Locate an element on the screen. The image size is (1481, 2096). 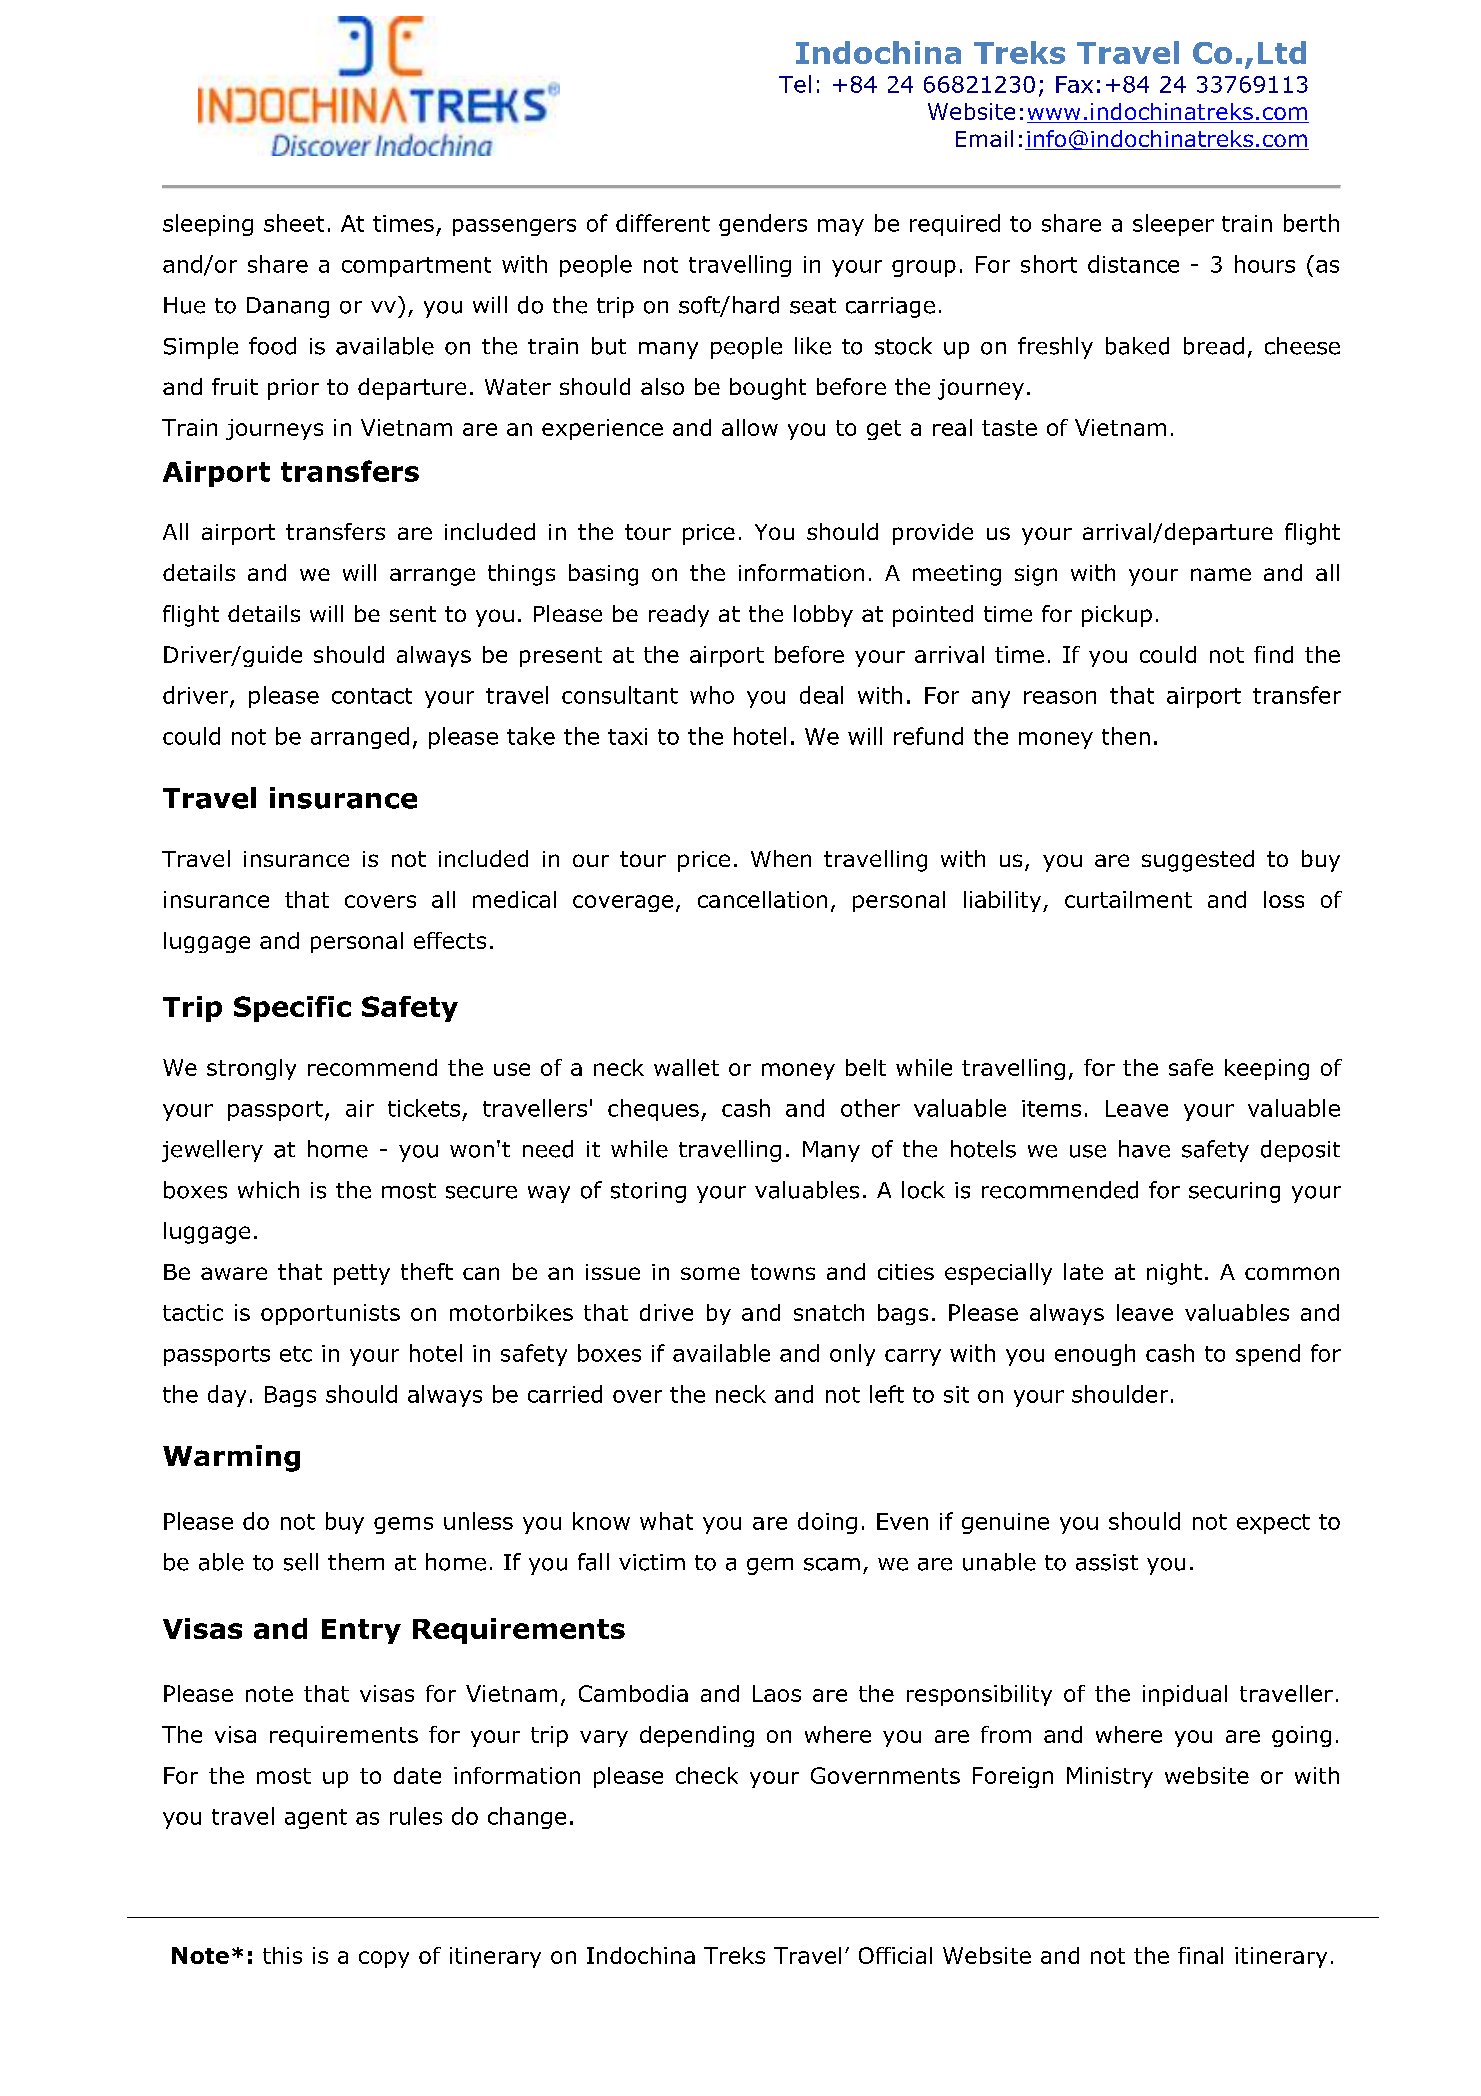
Official is located at coordinates (895, 1955).
